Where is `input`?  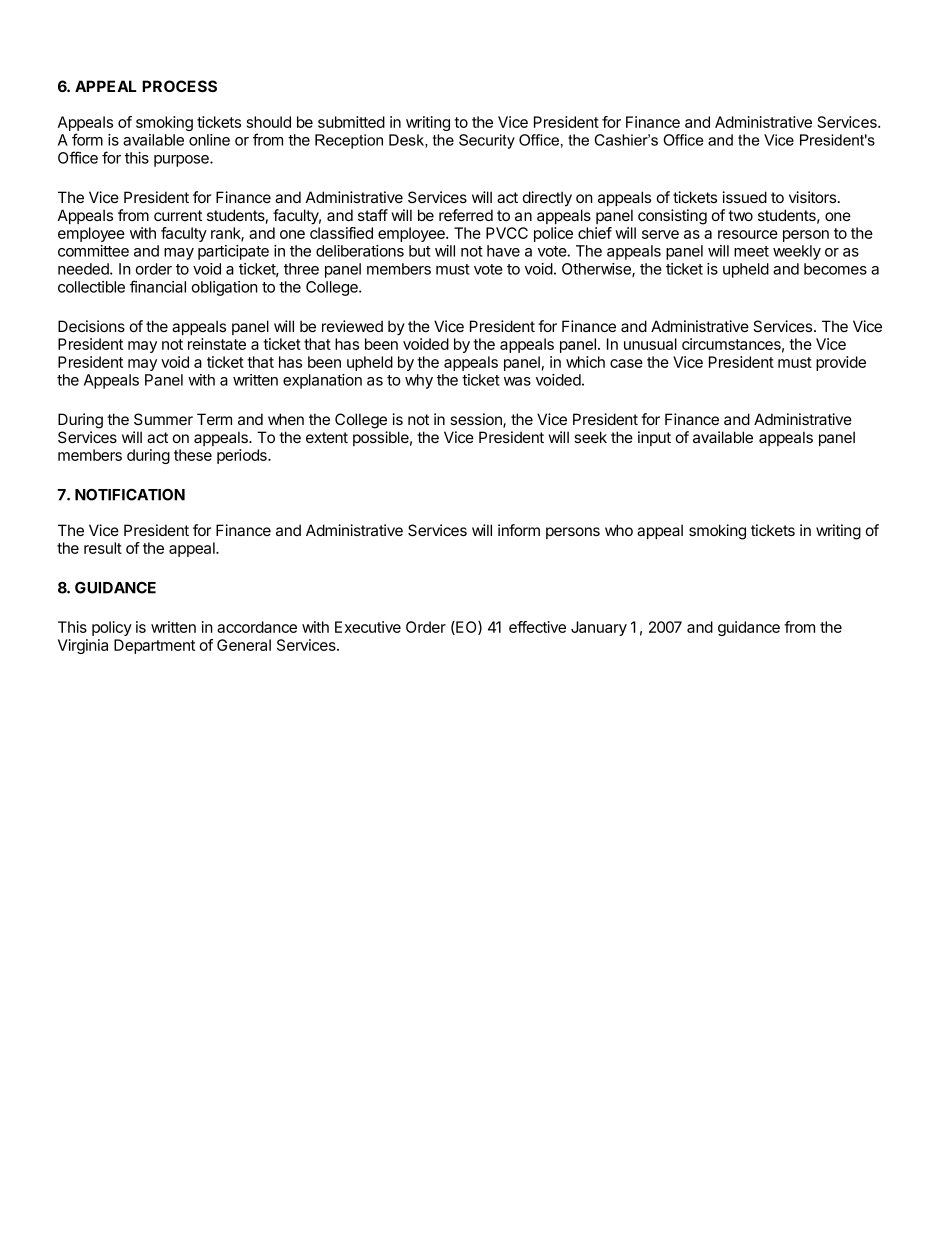
input is located at coordinates (654, 438).
